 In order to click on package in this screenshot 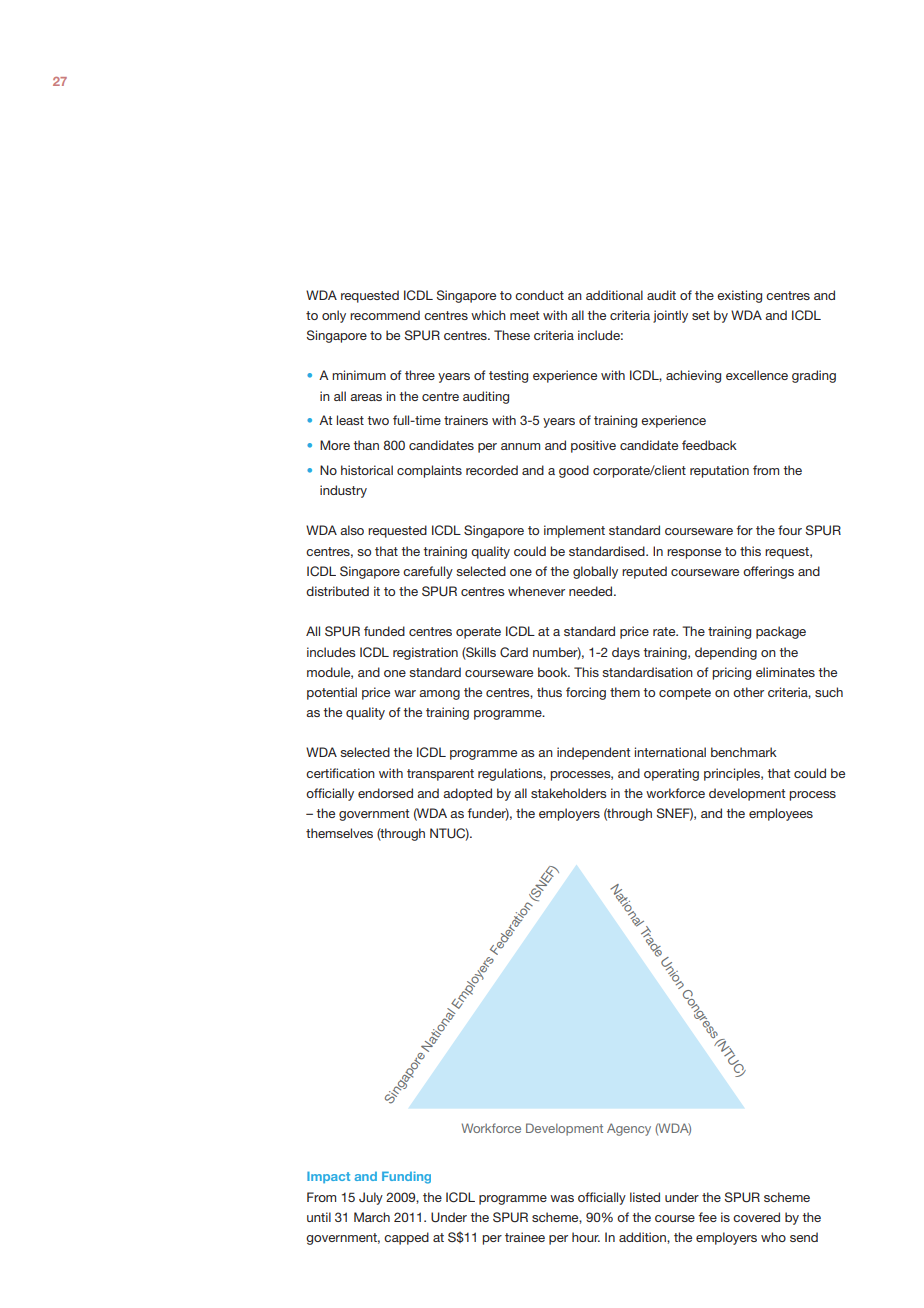, I will do `click(781, 632)`.
